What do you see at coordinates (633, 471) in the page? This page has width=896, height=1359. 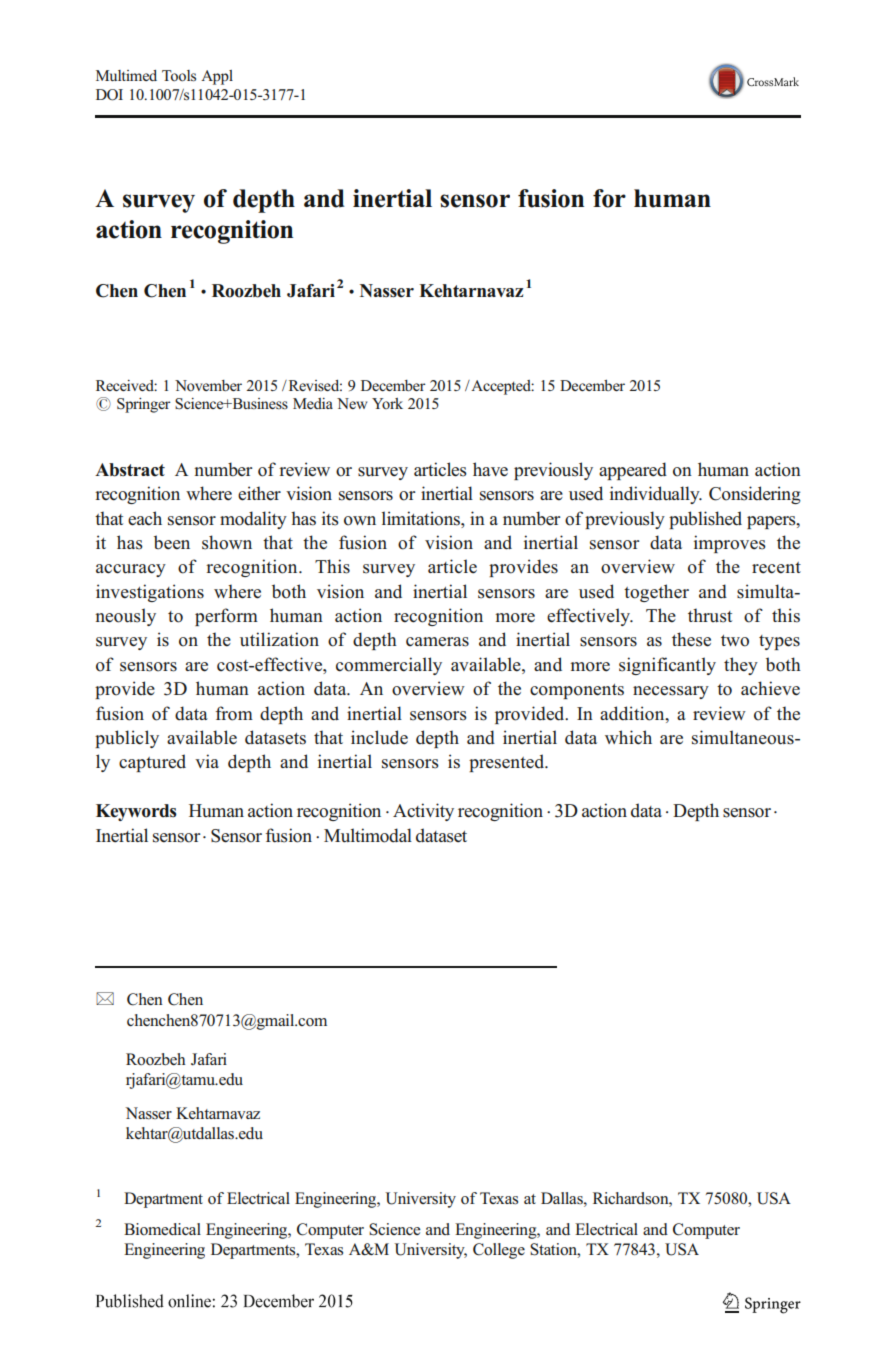 I see `appeared` at bounding box center [633, 471].
